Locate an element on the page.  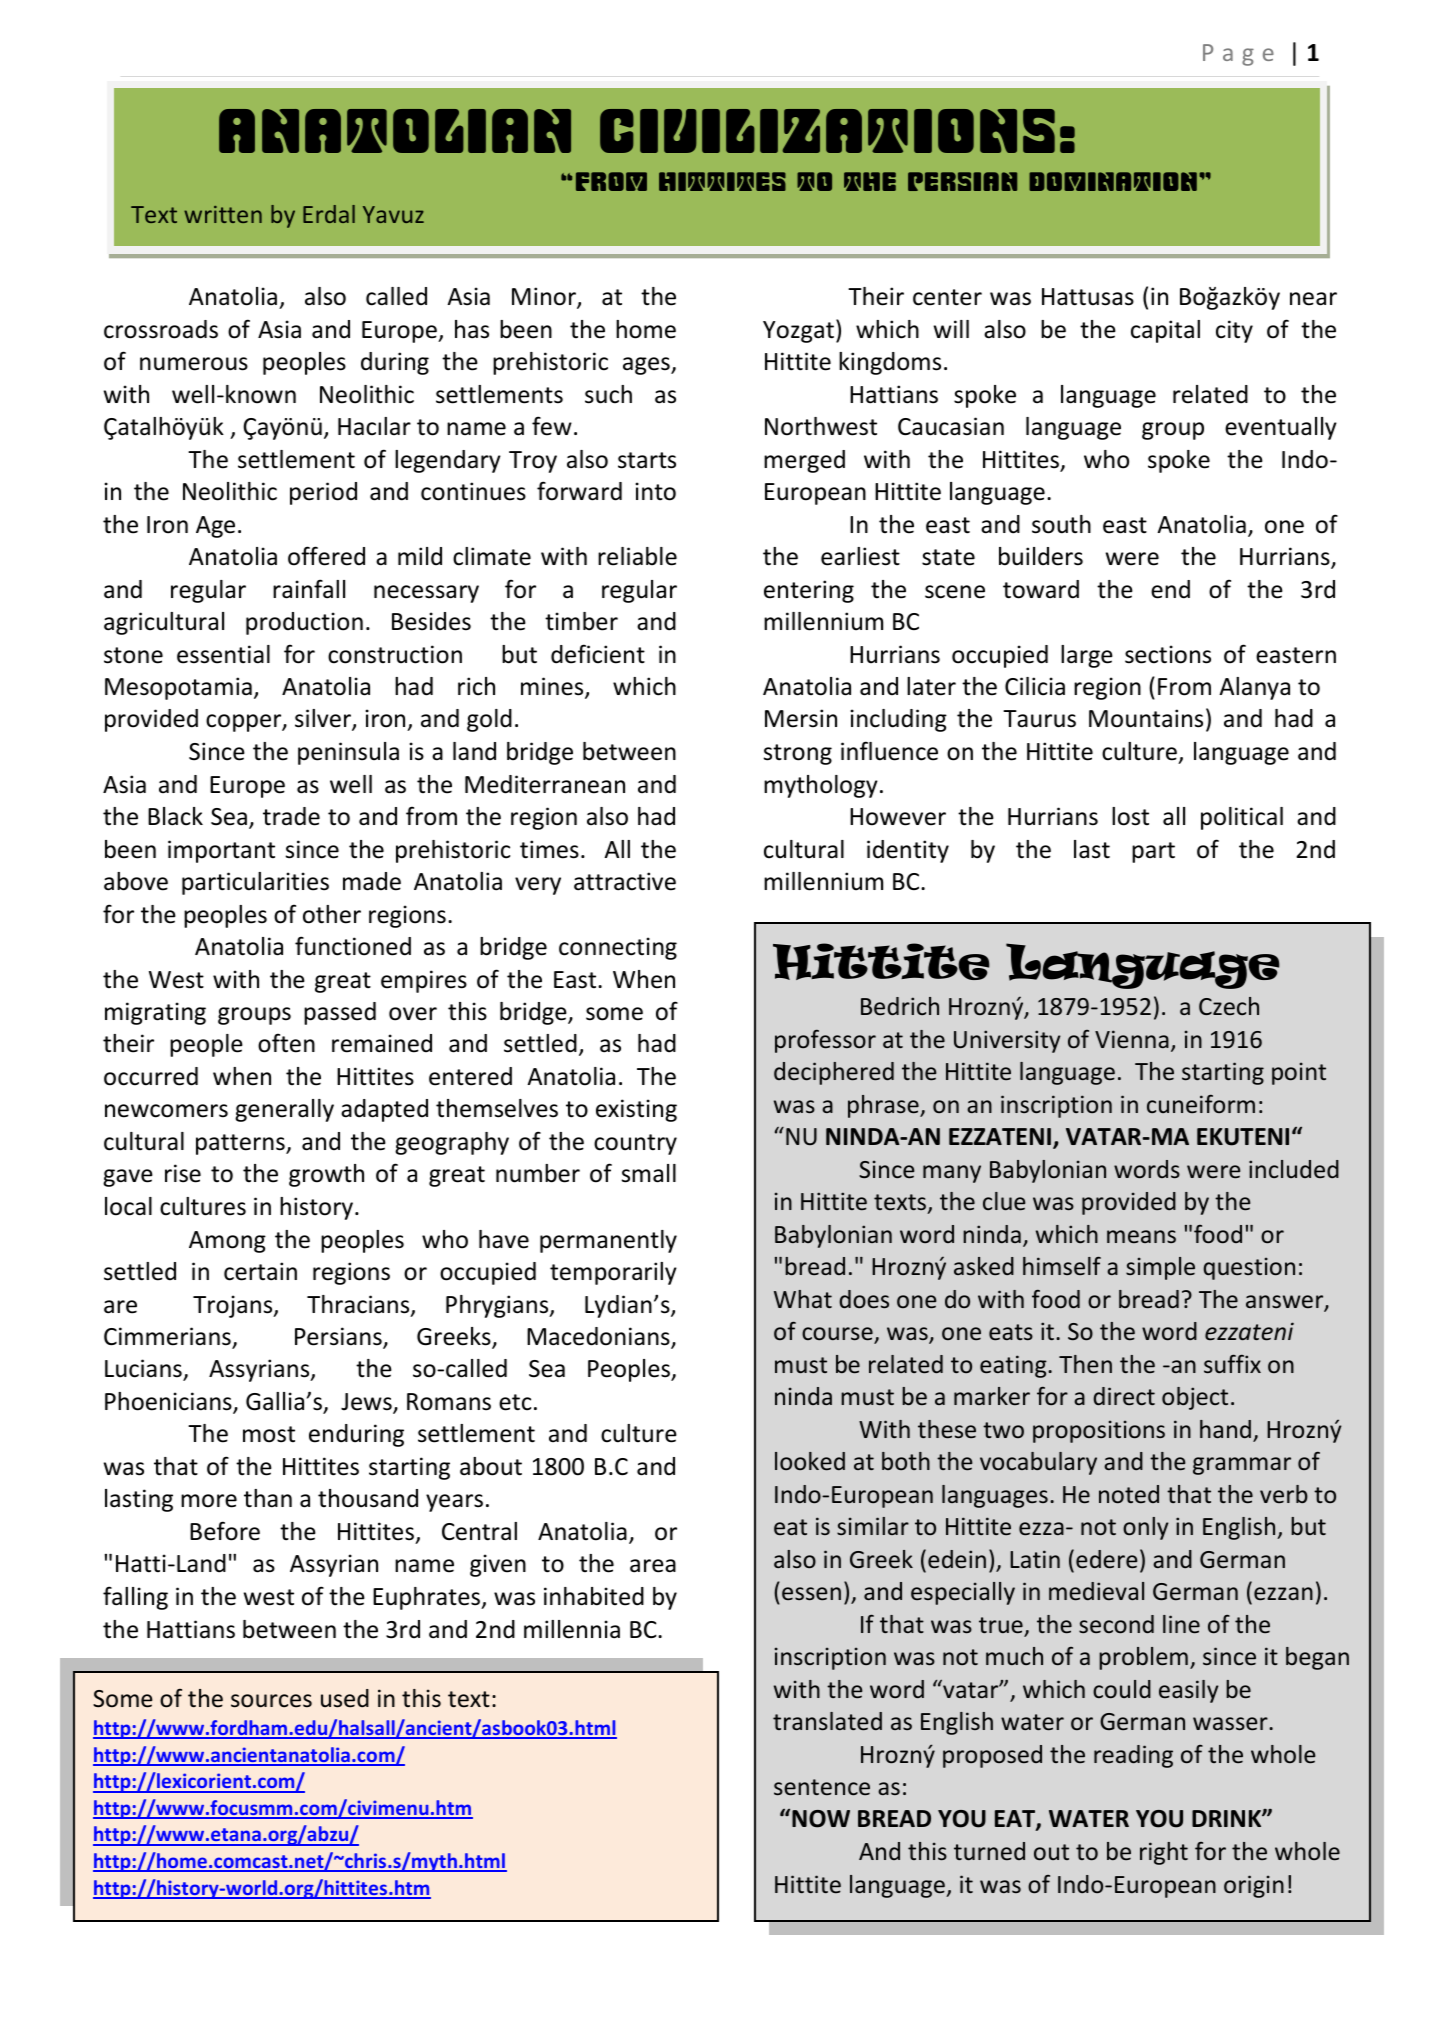
written is located at coordinates (223, 214).
